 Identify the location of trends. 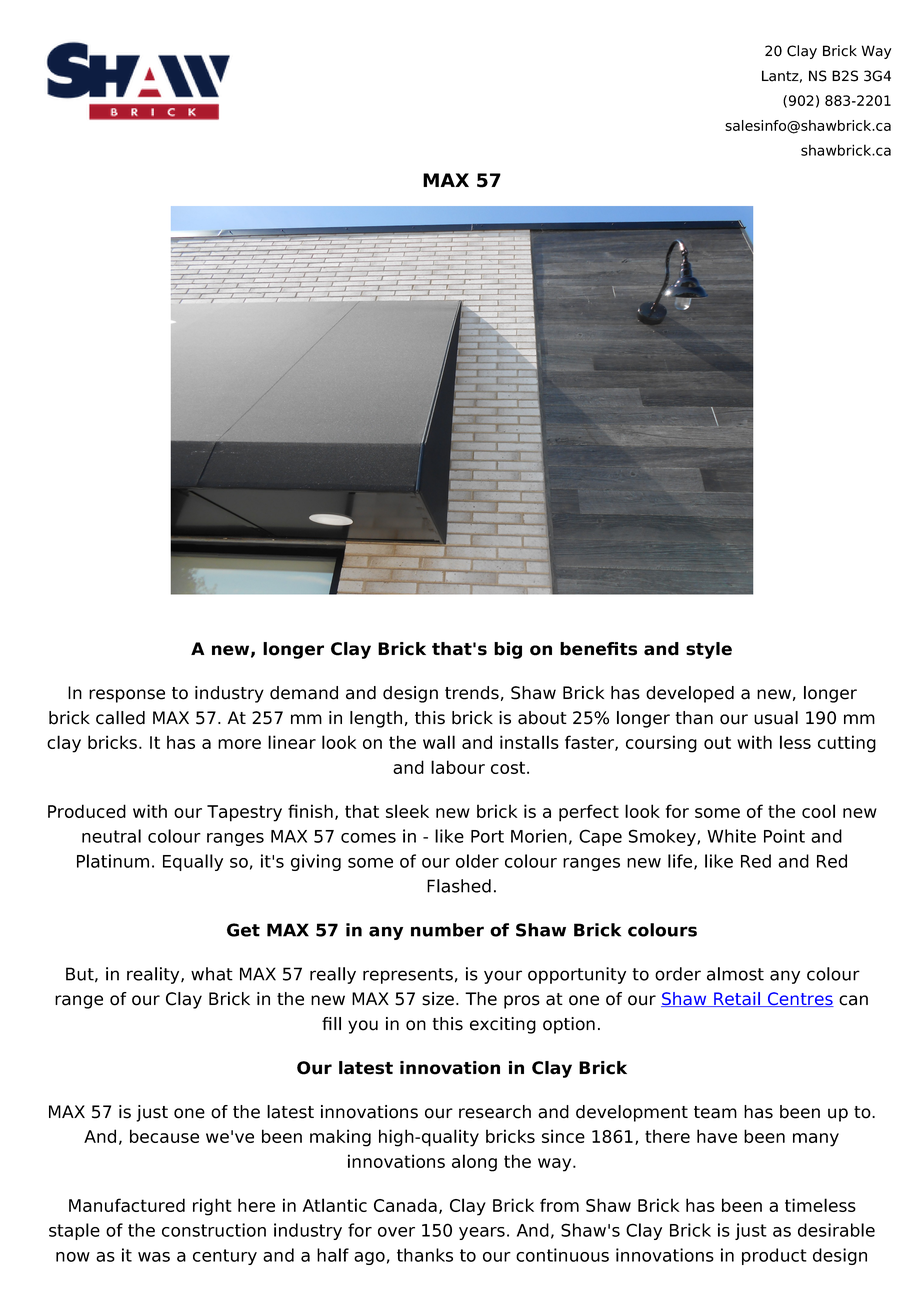
(472, 693).
